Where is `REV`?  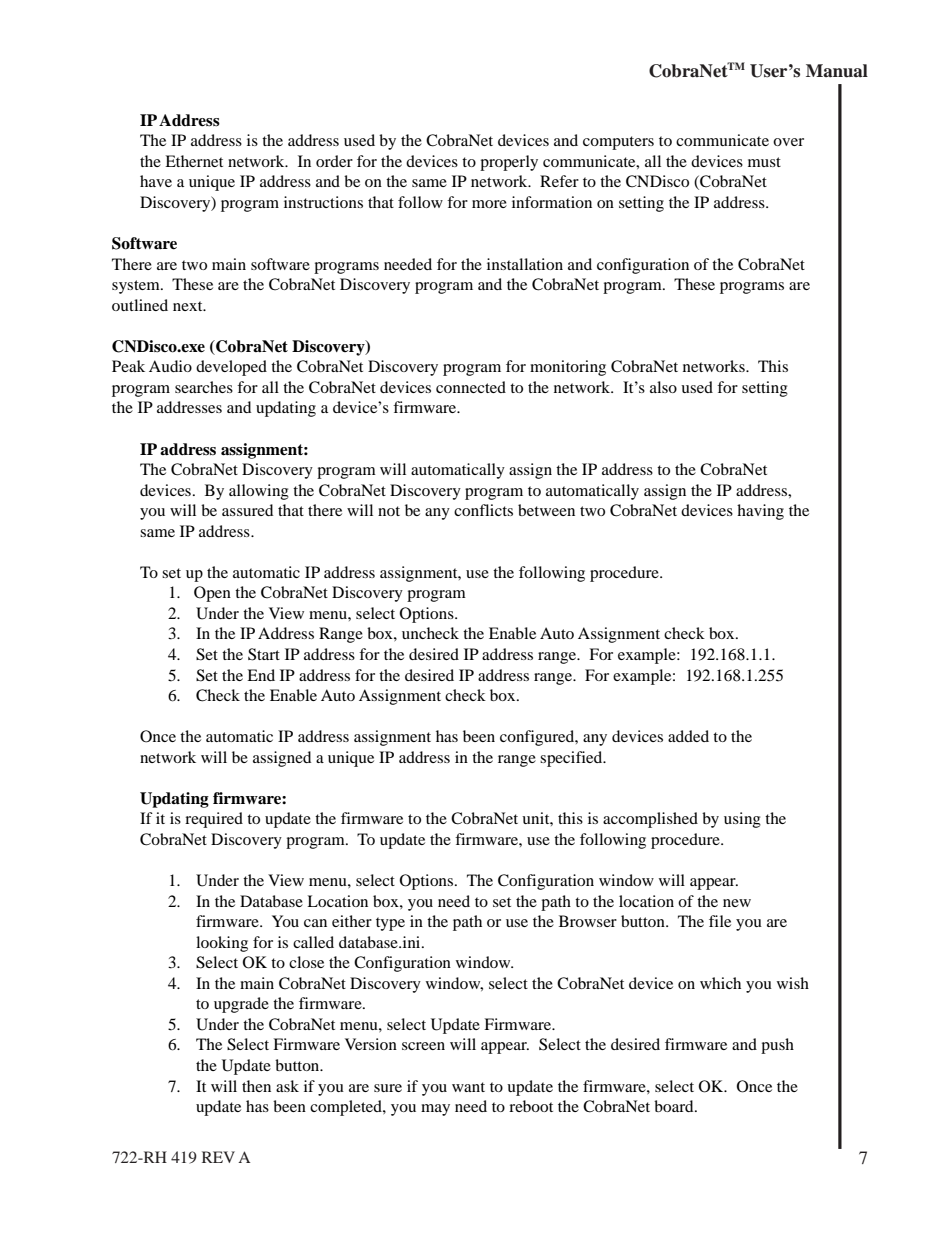
REV is located at coordinates (218, 1157).
